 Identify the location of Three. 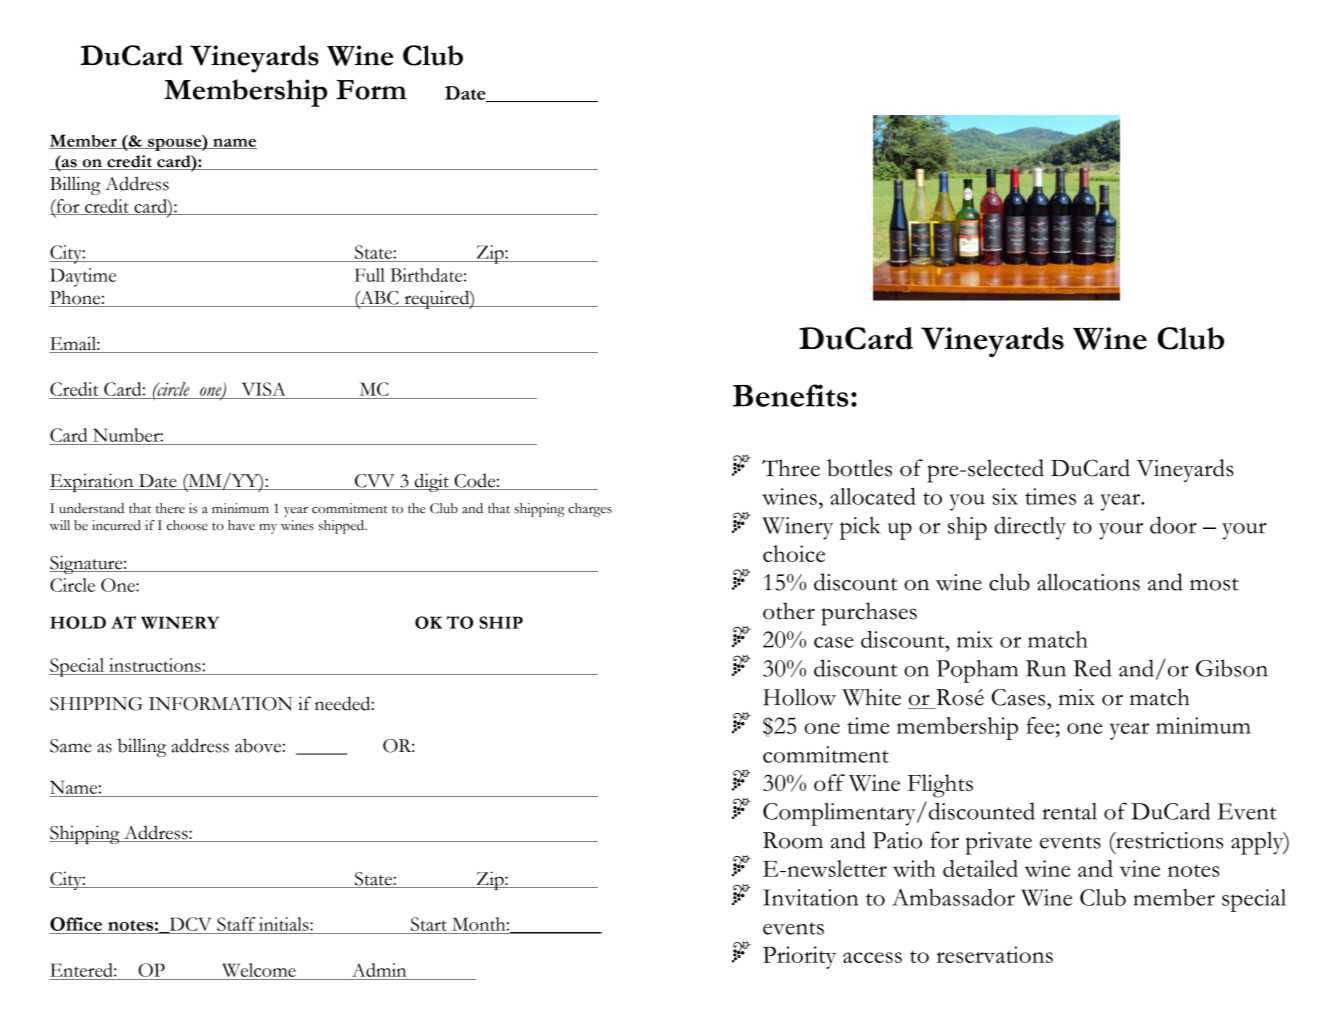
(791, 468).
